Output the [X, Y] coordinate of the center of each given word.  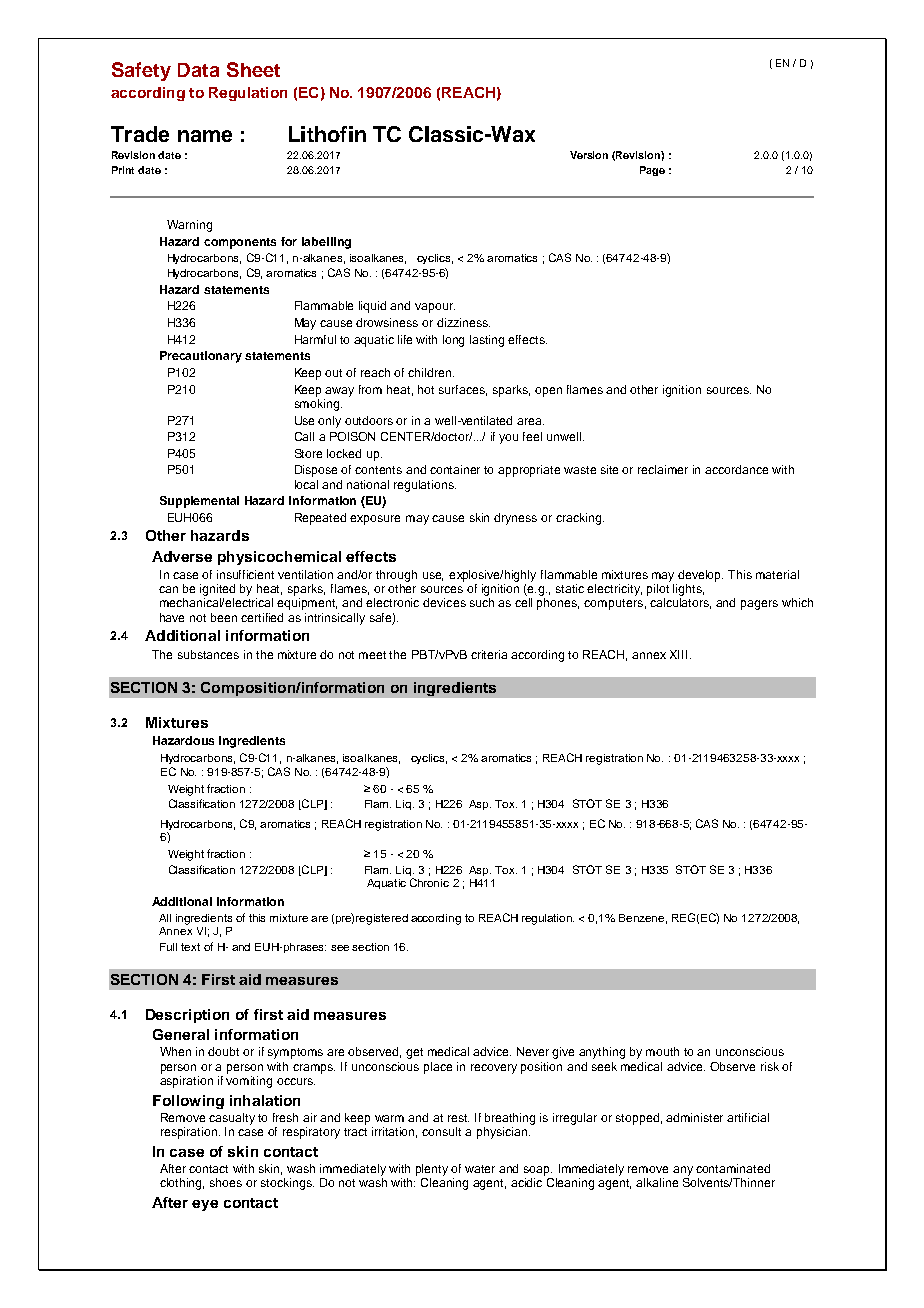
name [205, 136]
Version [589, 155]
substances [208, 654]
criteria [489, 654]
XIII [678, 654]
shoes [226, 1182]
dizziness [463, 322]
